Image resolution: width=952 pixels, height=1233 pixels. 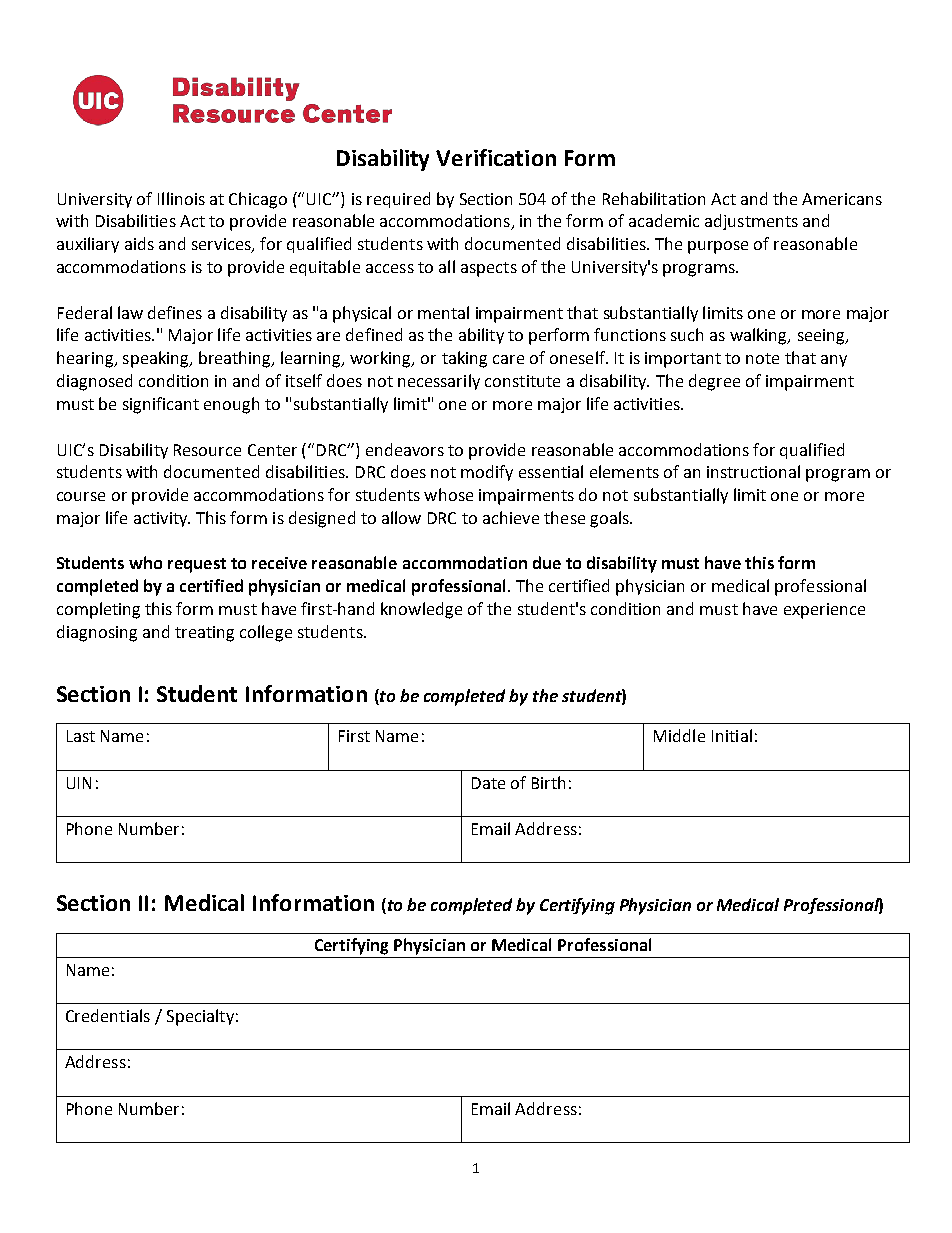 I want to click on Verification, so click(x=496, y=157).
